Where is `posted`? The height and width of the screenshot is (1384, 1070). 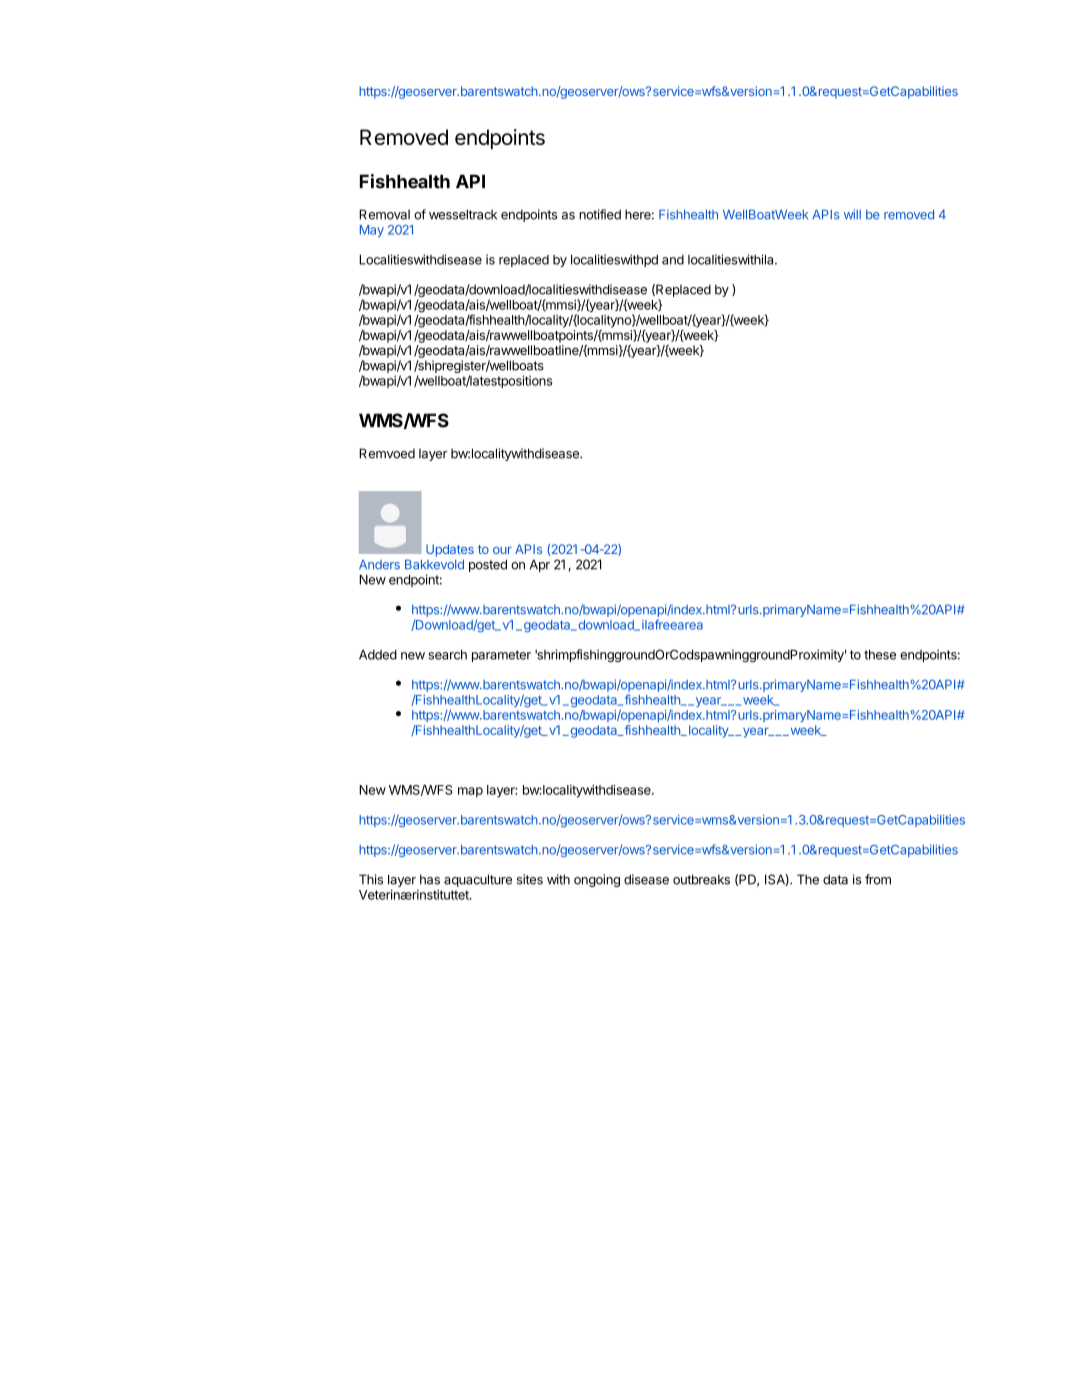
posted is located at coordinates (488, 565).
